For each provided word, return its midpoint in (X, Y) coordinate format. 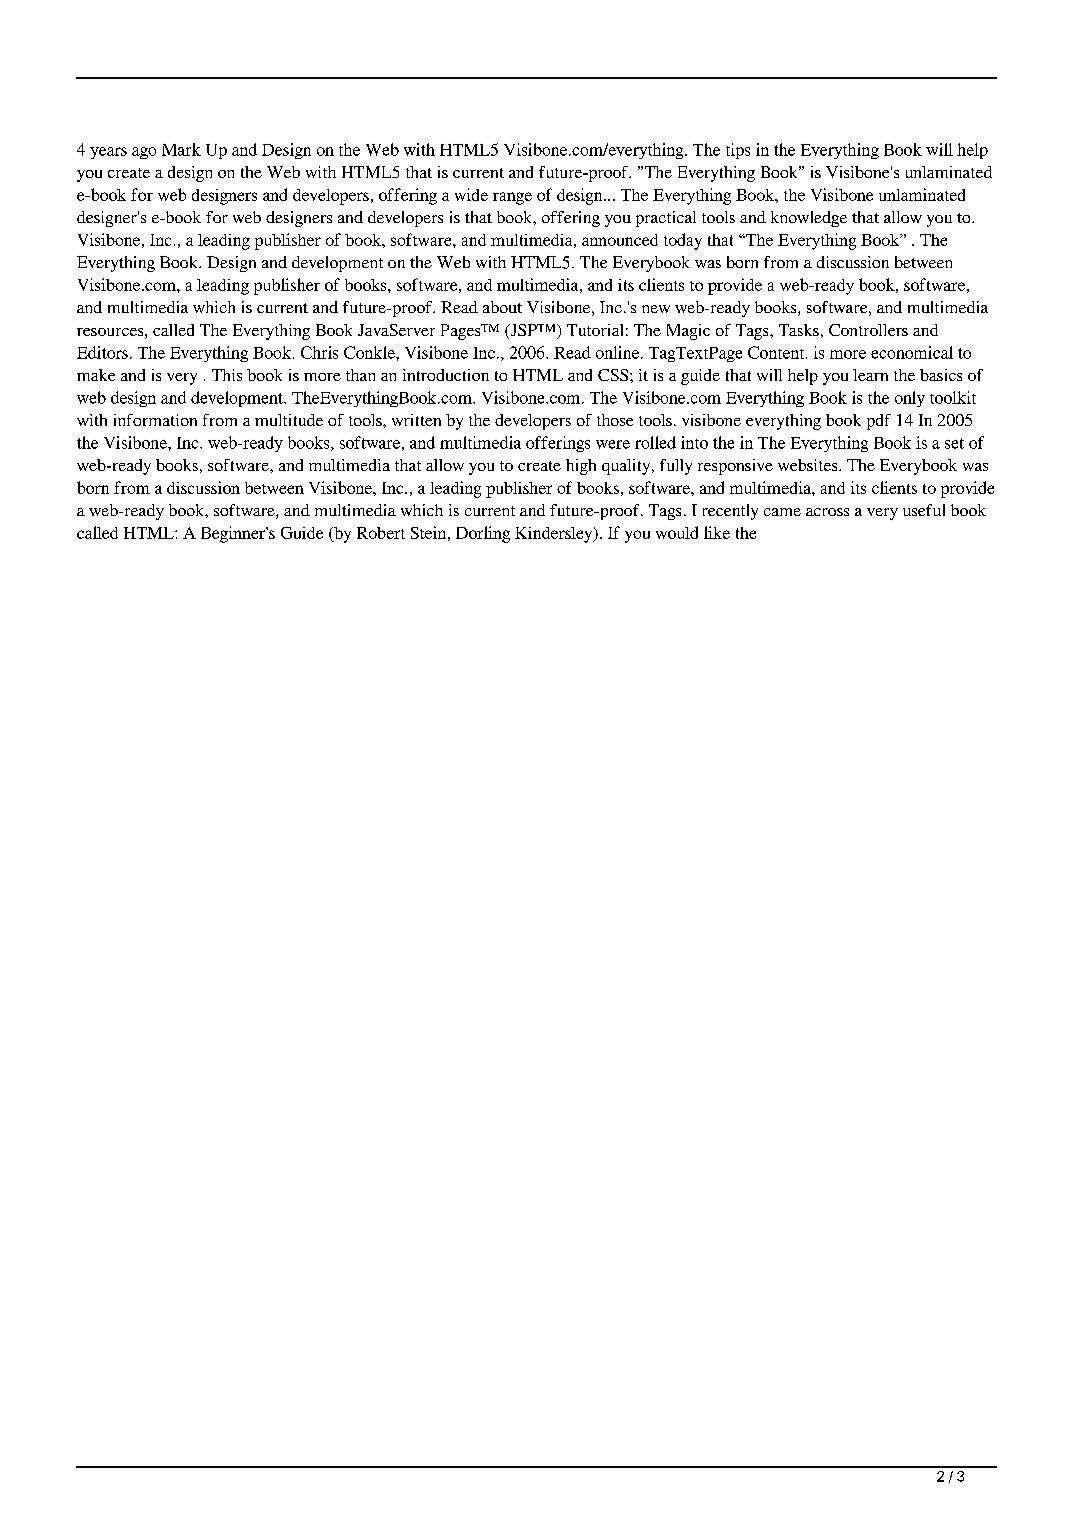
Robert (381, 533)
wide (471, 194)
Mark (181, 149)
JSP (523, 331)
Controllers (868, 330)
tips (738, 151)
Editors (102, 352)
